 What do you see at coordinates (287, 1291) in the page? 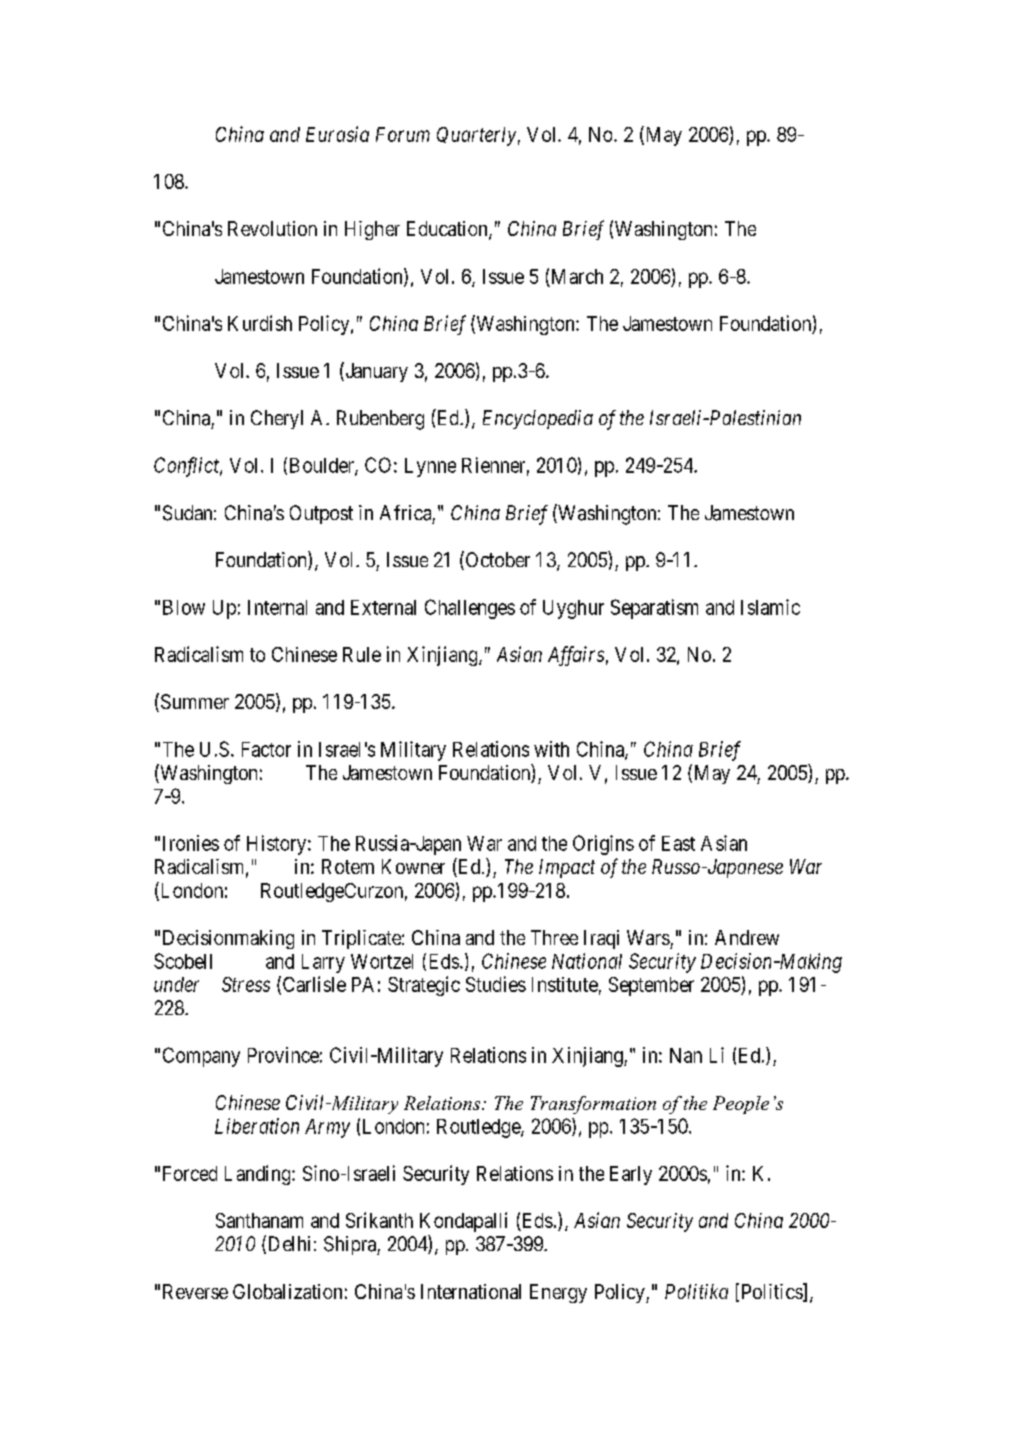
I see `Globalization` at bounding box center [287, 1291].
